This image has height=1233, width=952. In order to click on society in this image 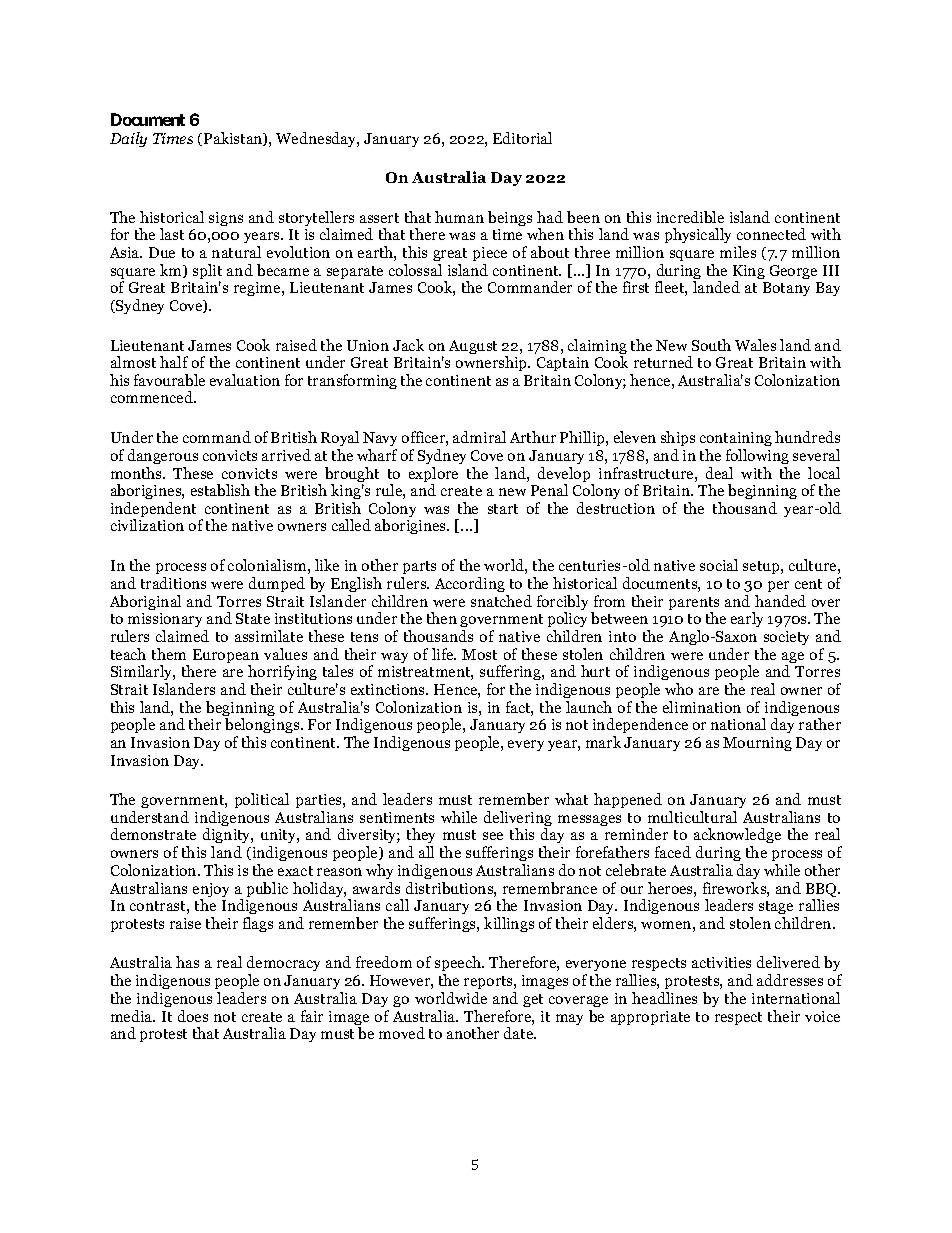, I will do `click(786, 638)`.
